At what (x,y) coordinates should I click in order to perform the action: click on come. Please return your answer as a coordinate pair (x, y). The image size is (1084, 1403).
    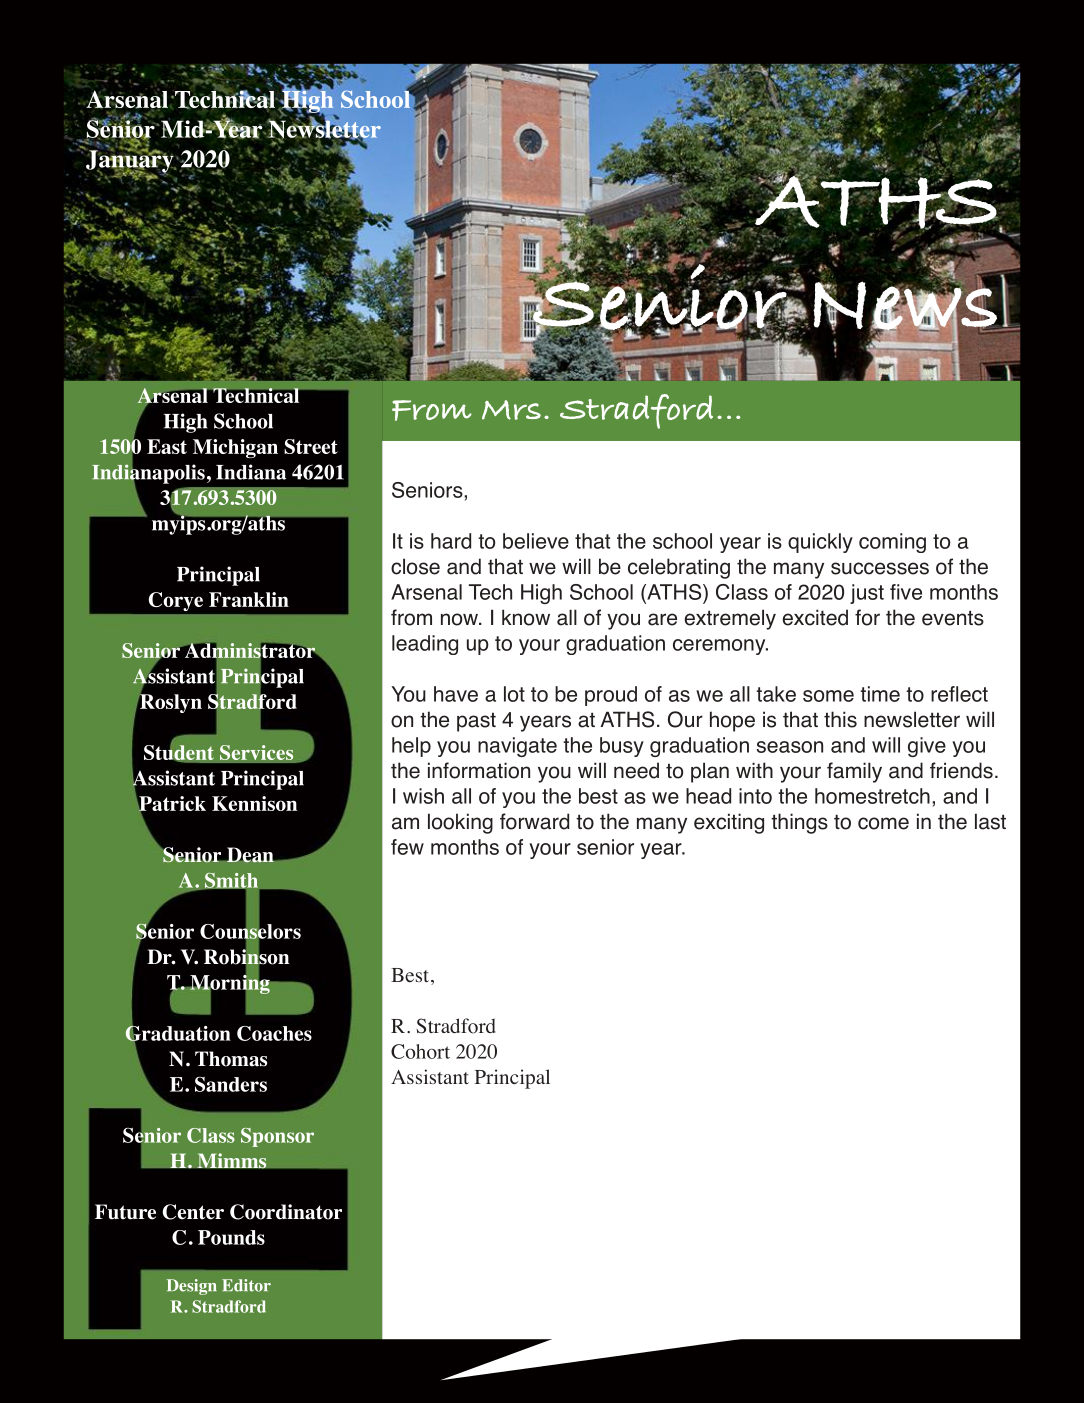
    Looking at the image, I should click on (883, 823).
